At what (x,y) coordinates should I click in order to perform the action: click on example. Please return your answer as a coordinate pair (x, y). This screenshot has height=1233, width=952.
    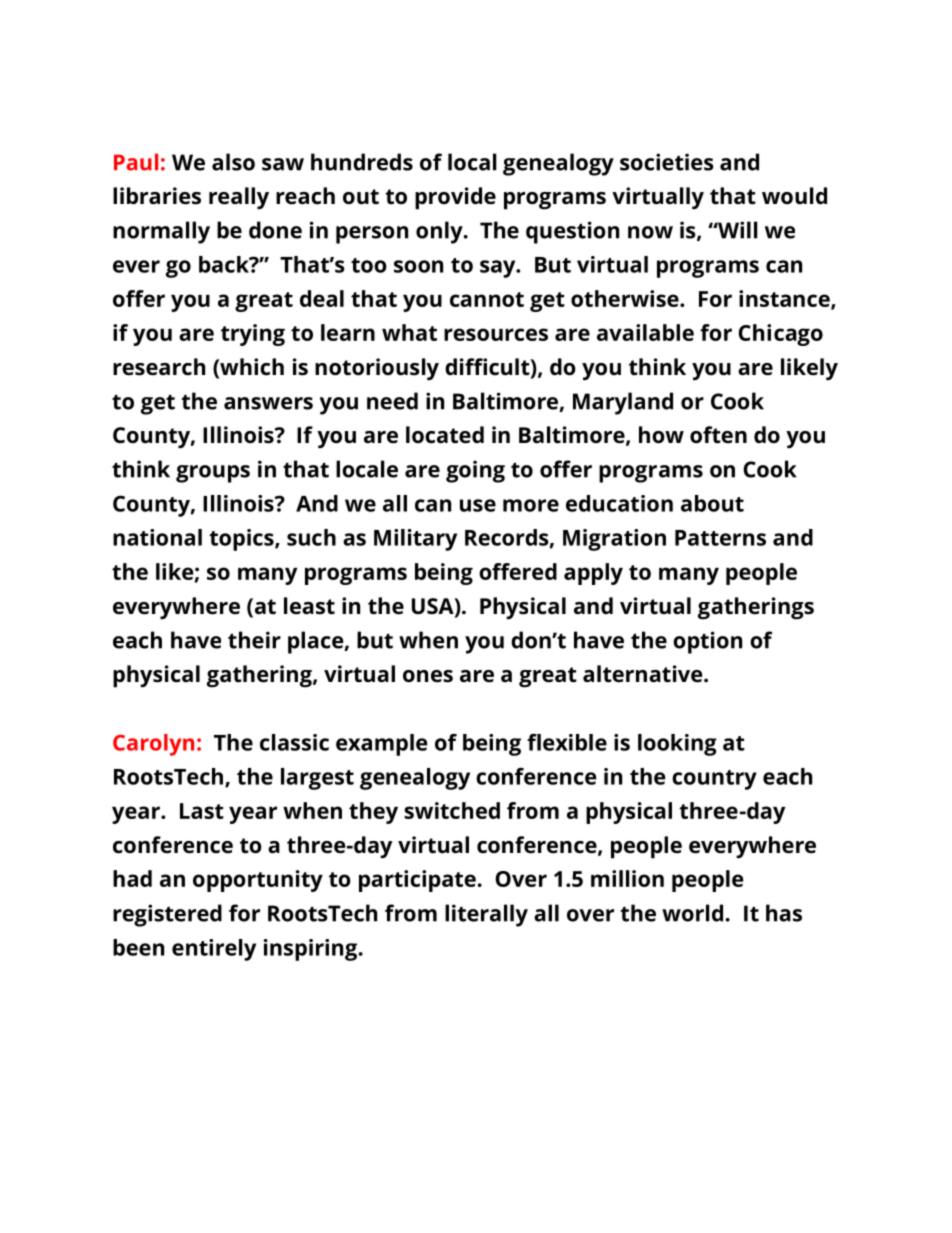
    Looking at the image, I should click on (381, 745).
